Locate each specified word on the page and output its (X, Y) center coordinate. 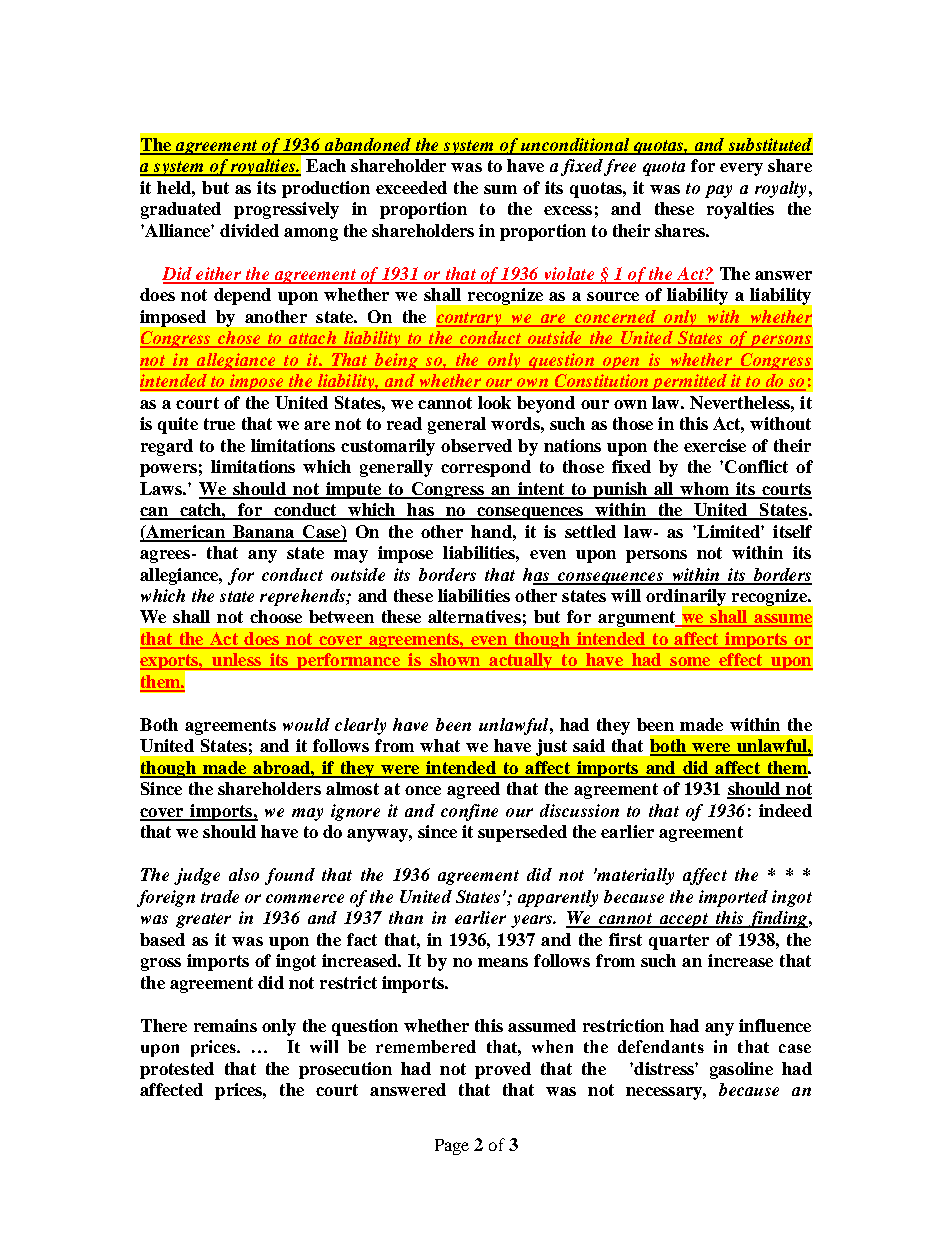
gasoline (741, 1070)
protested (177, 1070)
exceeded (411, 187)
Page (452, 1147)
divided (249, 230)
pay (718, 191)
